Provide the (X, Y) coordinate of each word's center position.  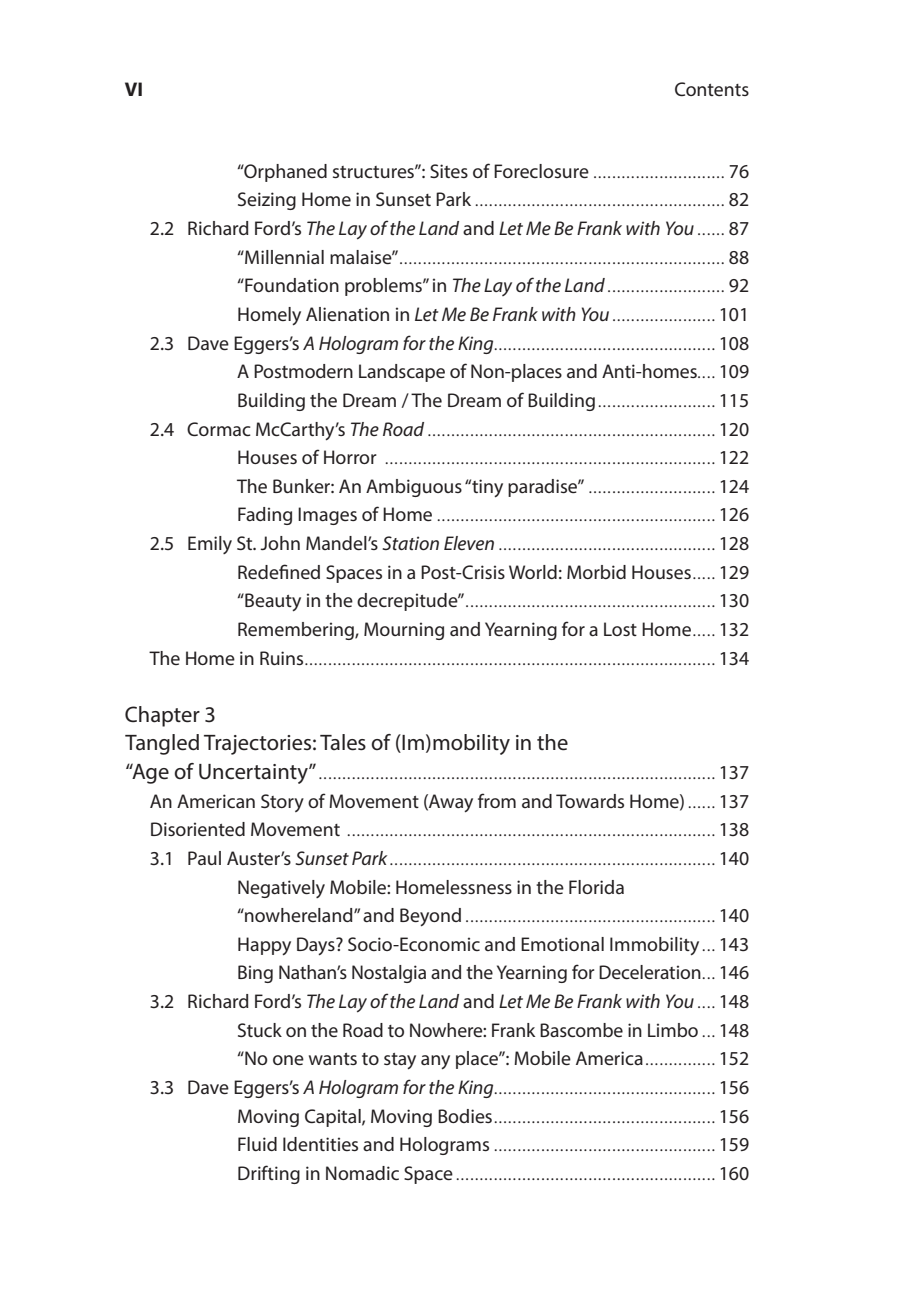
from (497, 800)
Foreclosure (541, 171)
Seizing (267, 201)
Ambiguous (414, 488)
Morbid (596, 572)
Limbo (673, 1030)
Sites (449, 171)
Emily (210, 545)
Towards (590, 801)
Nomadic (362, 1173)
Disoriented (198, 829)
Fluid (257, 1144)
